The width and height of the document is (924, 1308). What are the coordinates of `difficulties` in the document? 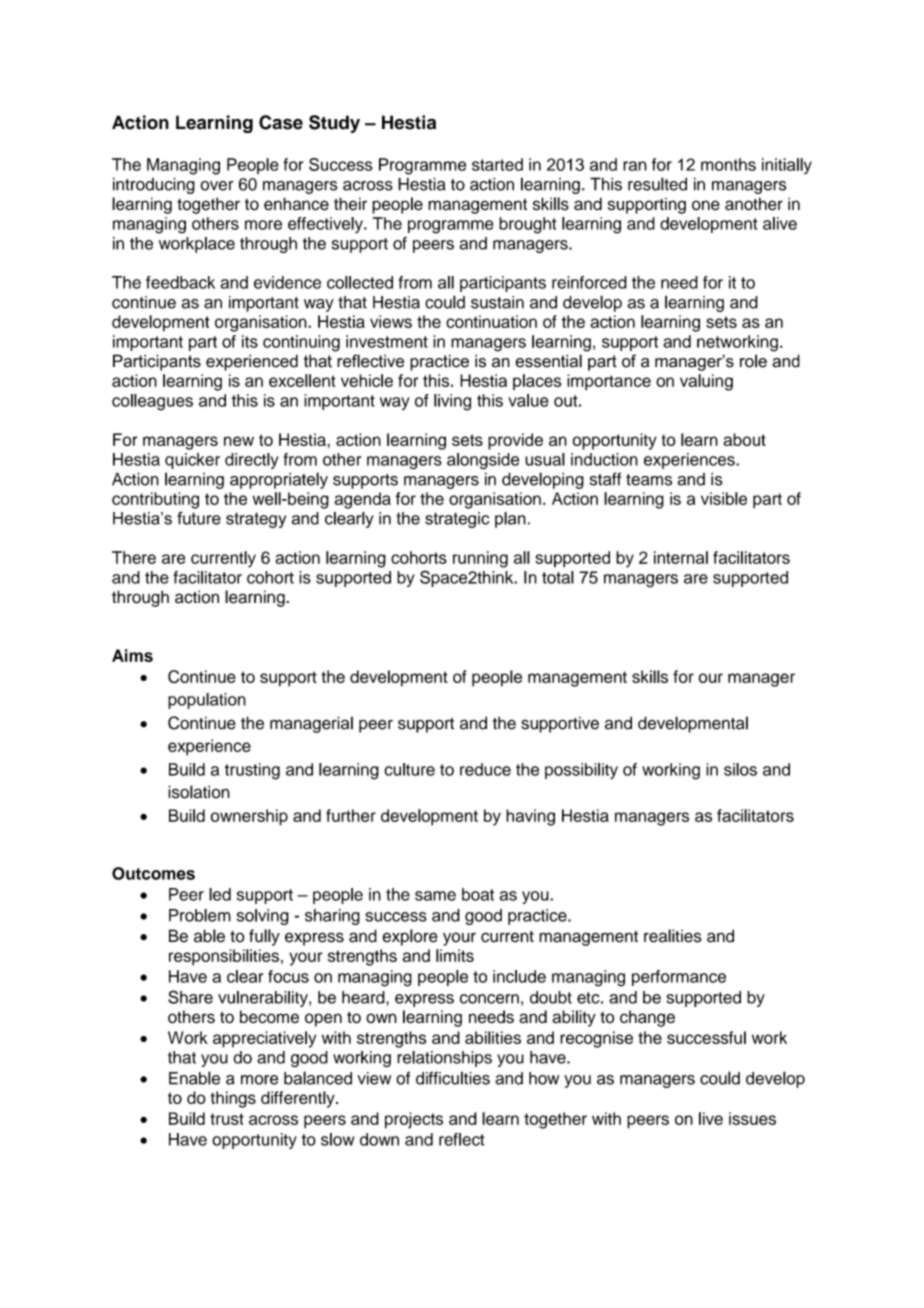 It's located at (453, 1078).
